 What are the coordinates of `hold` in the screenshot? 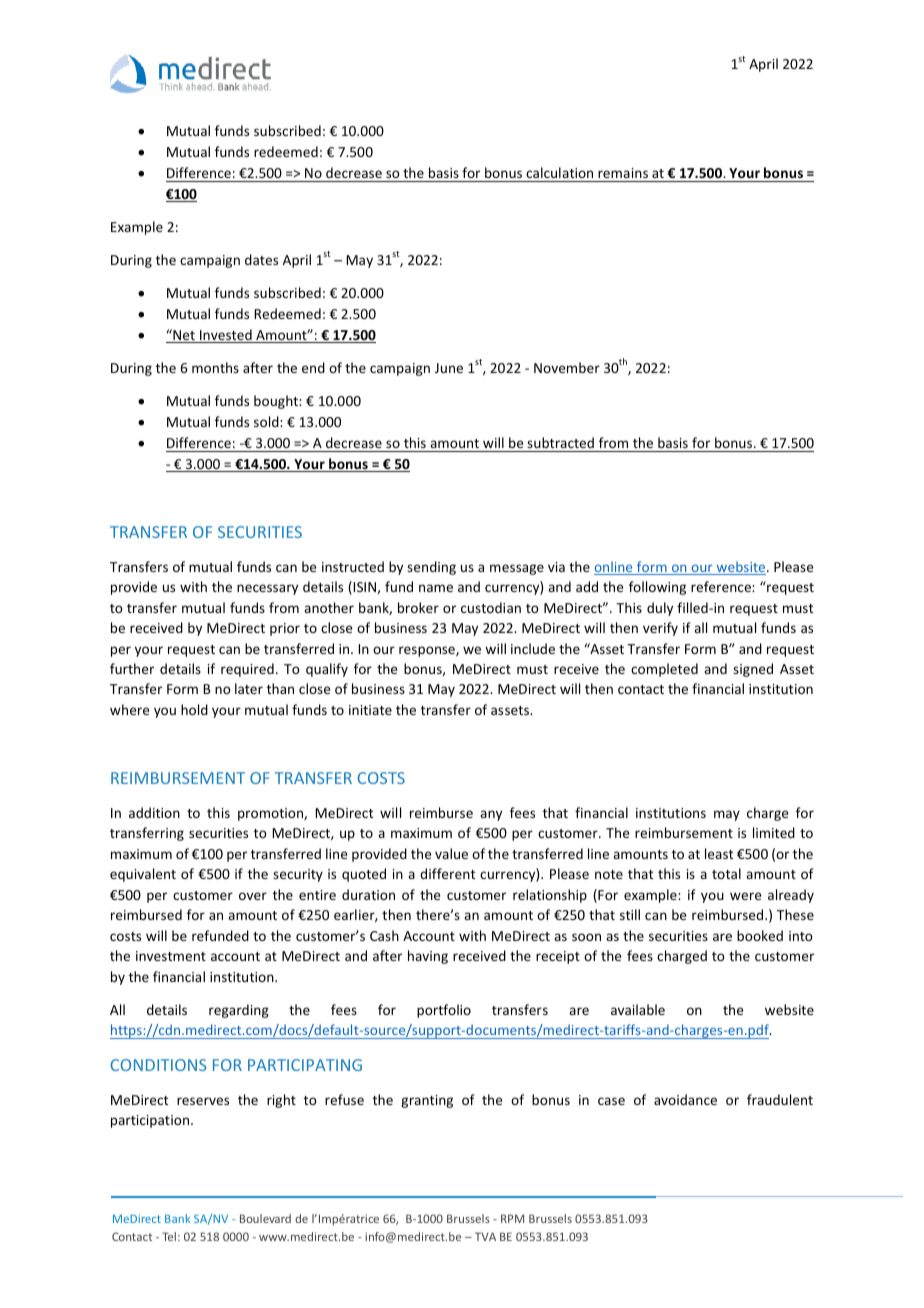 It's located at (194, 709).
